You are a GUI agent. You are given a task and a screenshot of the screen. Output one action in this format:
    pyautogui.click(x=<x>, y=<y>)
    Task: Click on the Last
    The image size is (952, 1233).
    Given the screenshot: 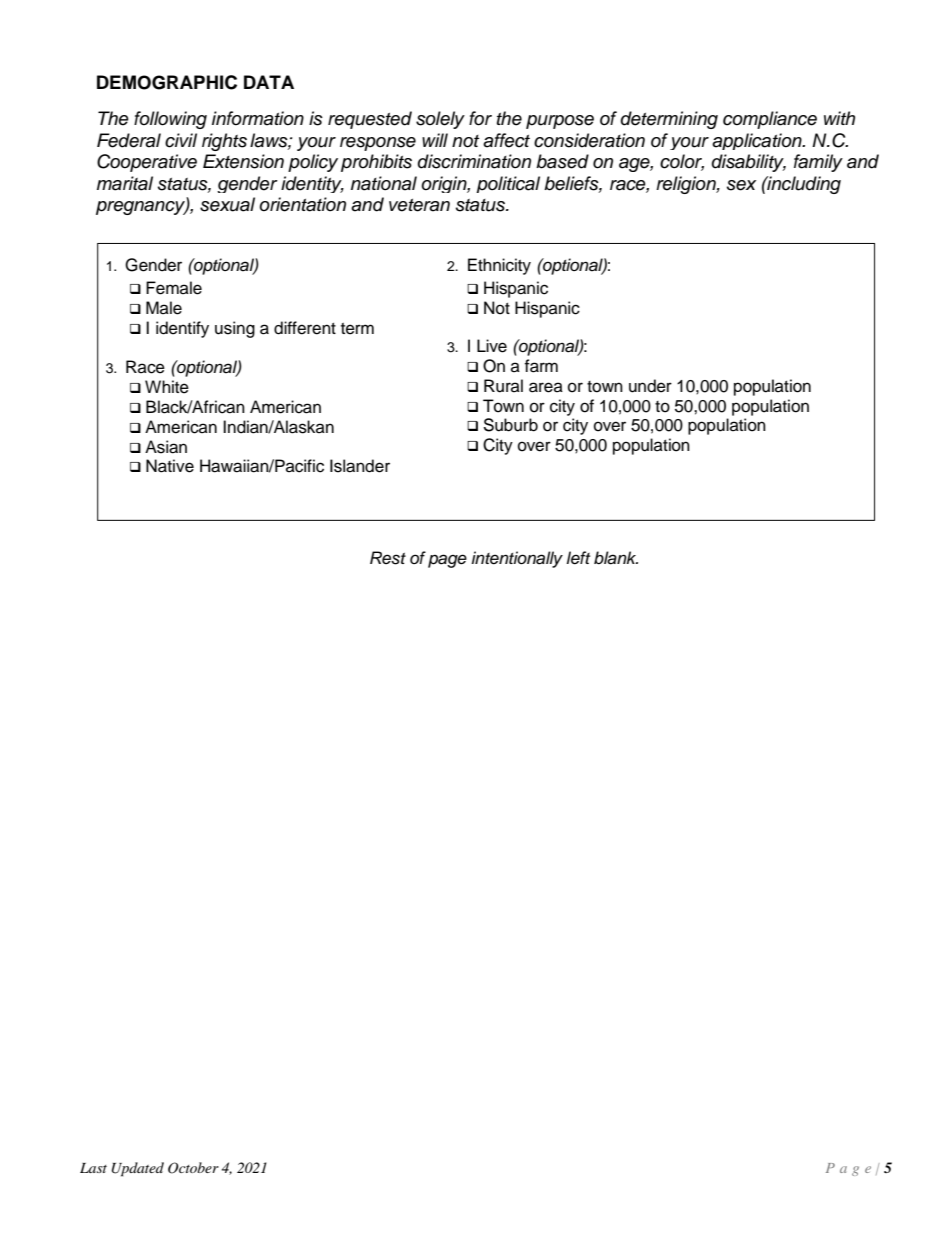 What is the action you would take?
    pyautogui.click(x=93, y=1168)
